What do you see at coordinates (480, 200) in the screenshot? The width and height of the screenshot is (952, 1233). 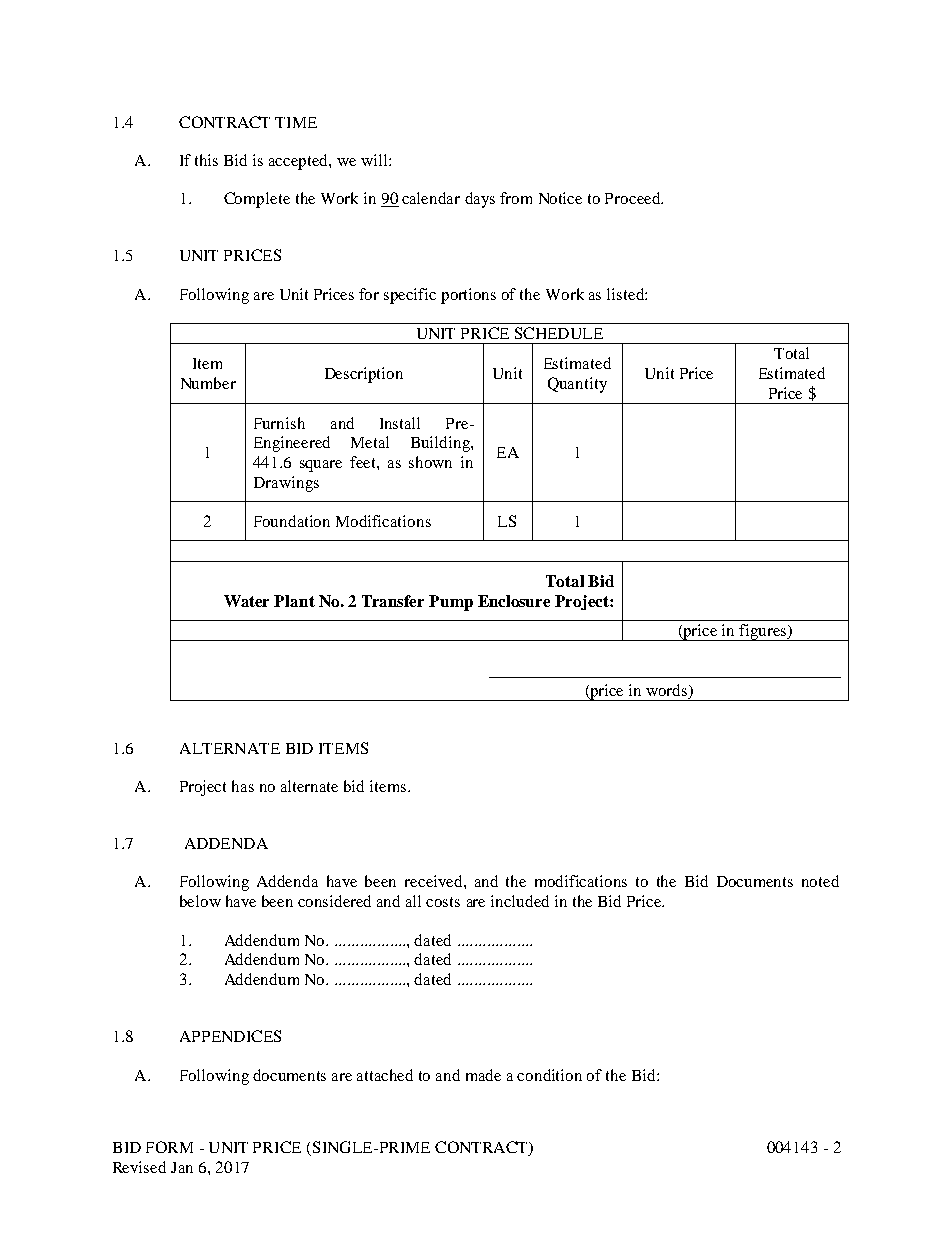 I see `days` at bounding box center [480, 200].
